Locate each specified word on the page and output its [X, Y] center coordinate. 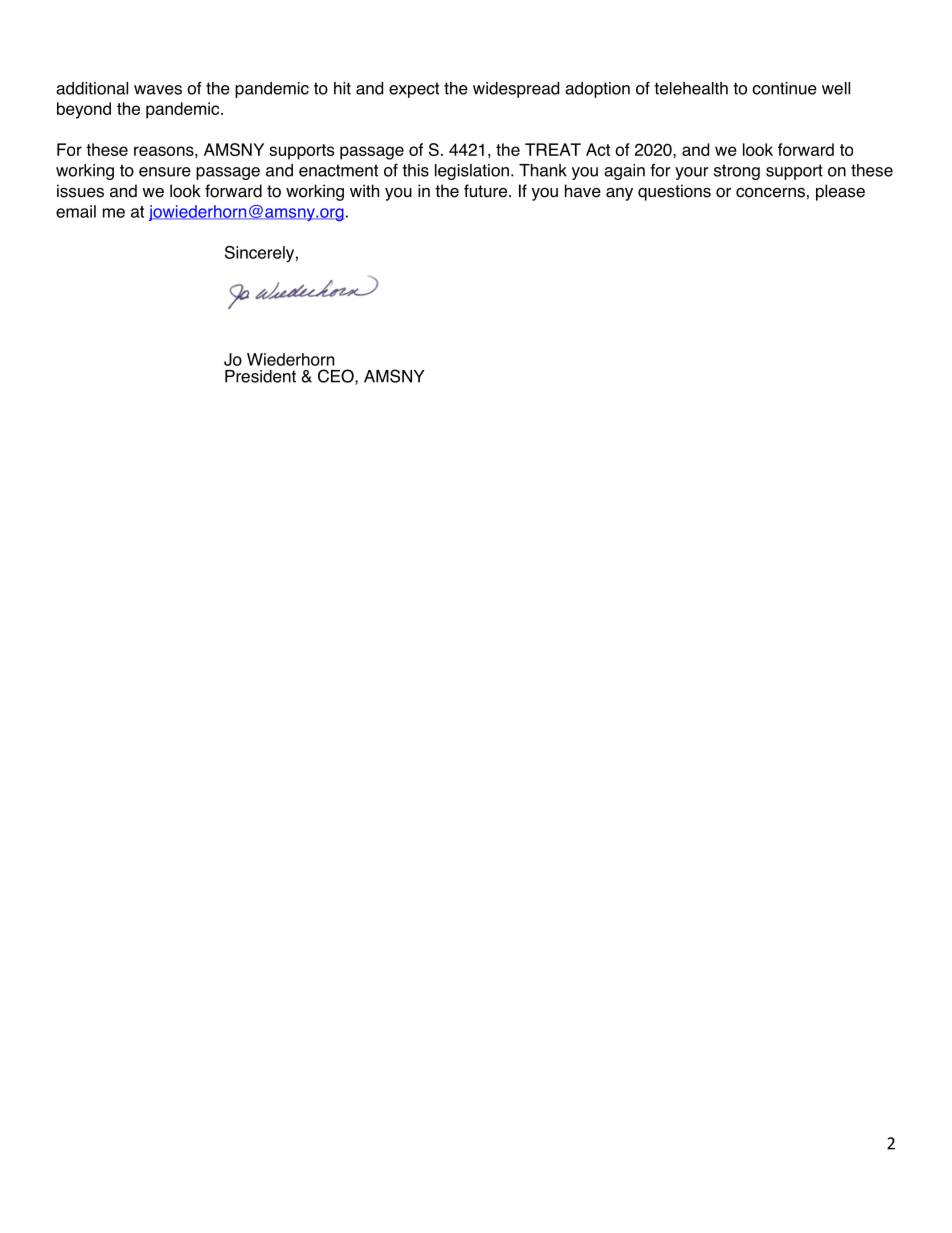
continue [784, 88]
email [76, 211]
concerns [770, 192]
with [364, 190]
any [619, 194]
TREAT [553, 149]
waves [158, 90]
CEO [337, 377]
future [487, 191]
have [583, 191]
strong [737, 172]
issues [80, 191]
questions [674, 192]
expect [414, 90]
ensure [165, 172]
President [260, 376]
